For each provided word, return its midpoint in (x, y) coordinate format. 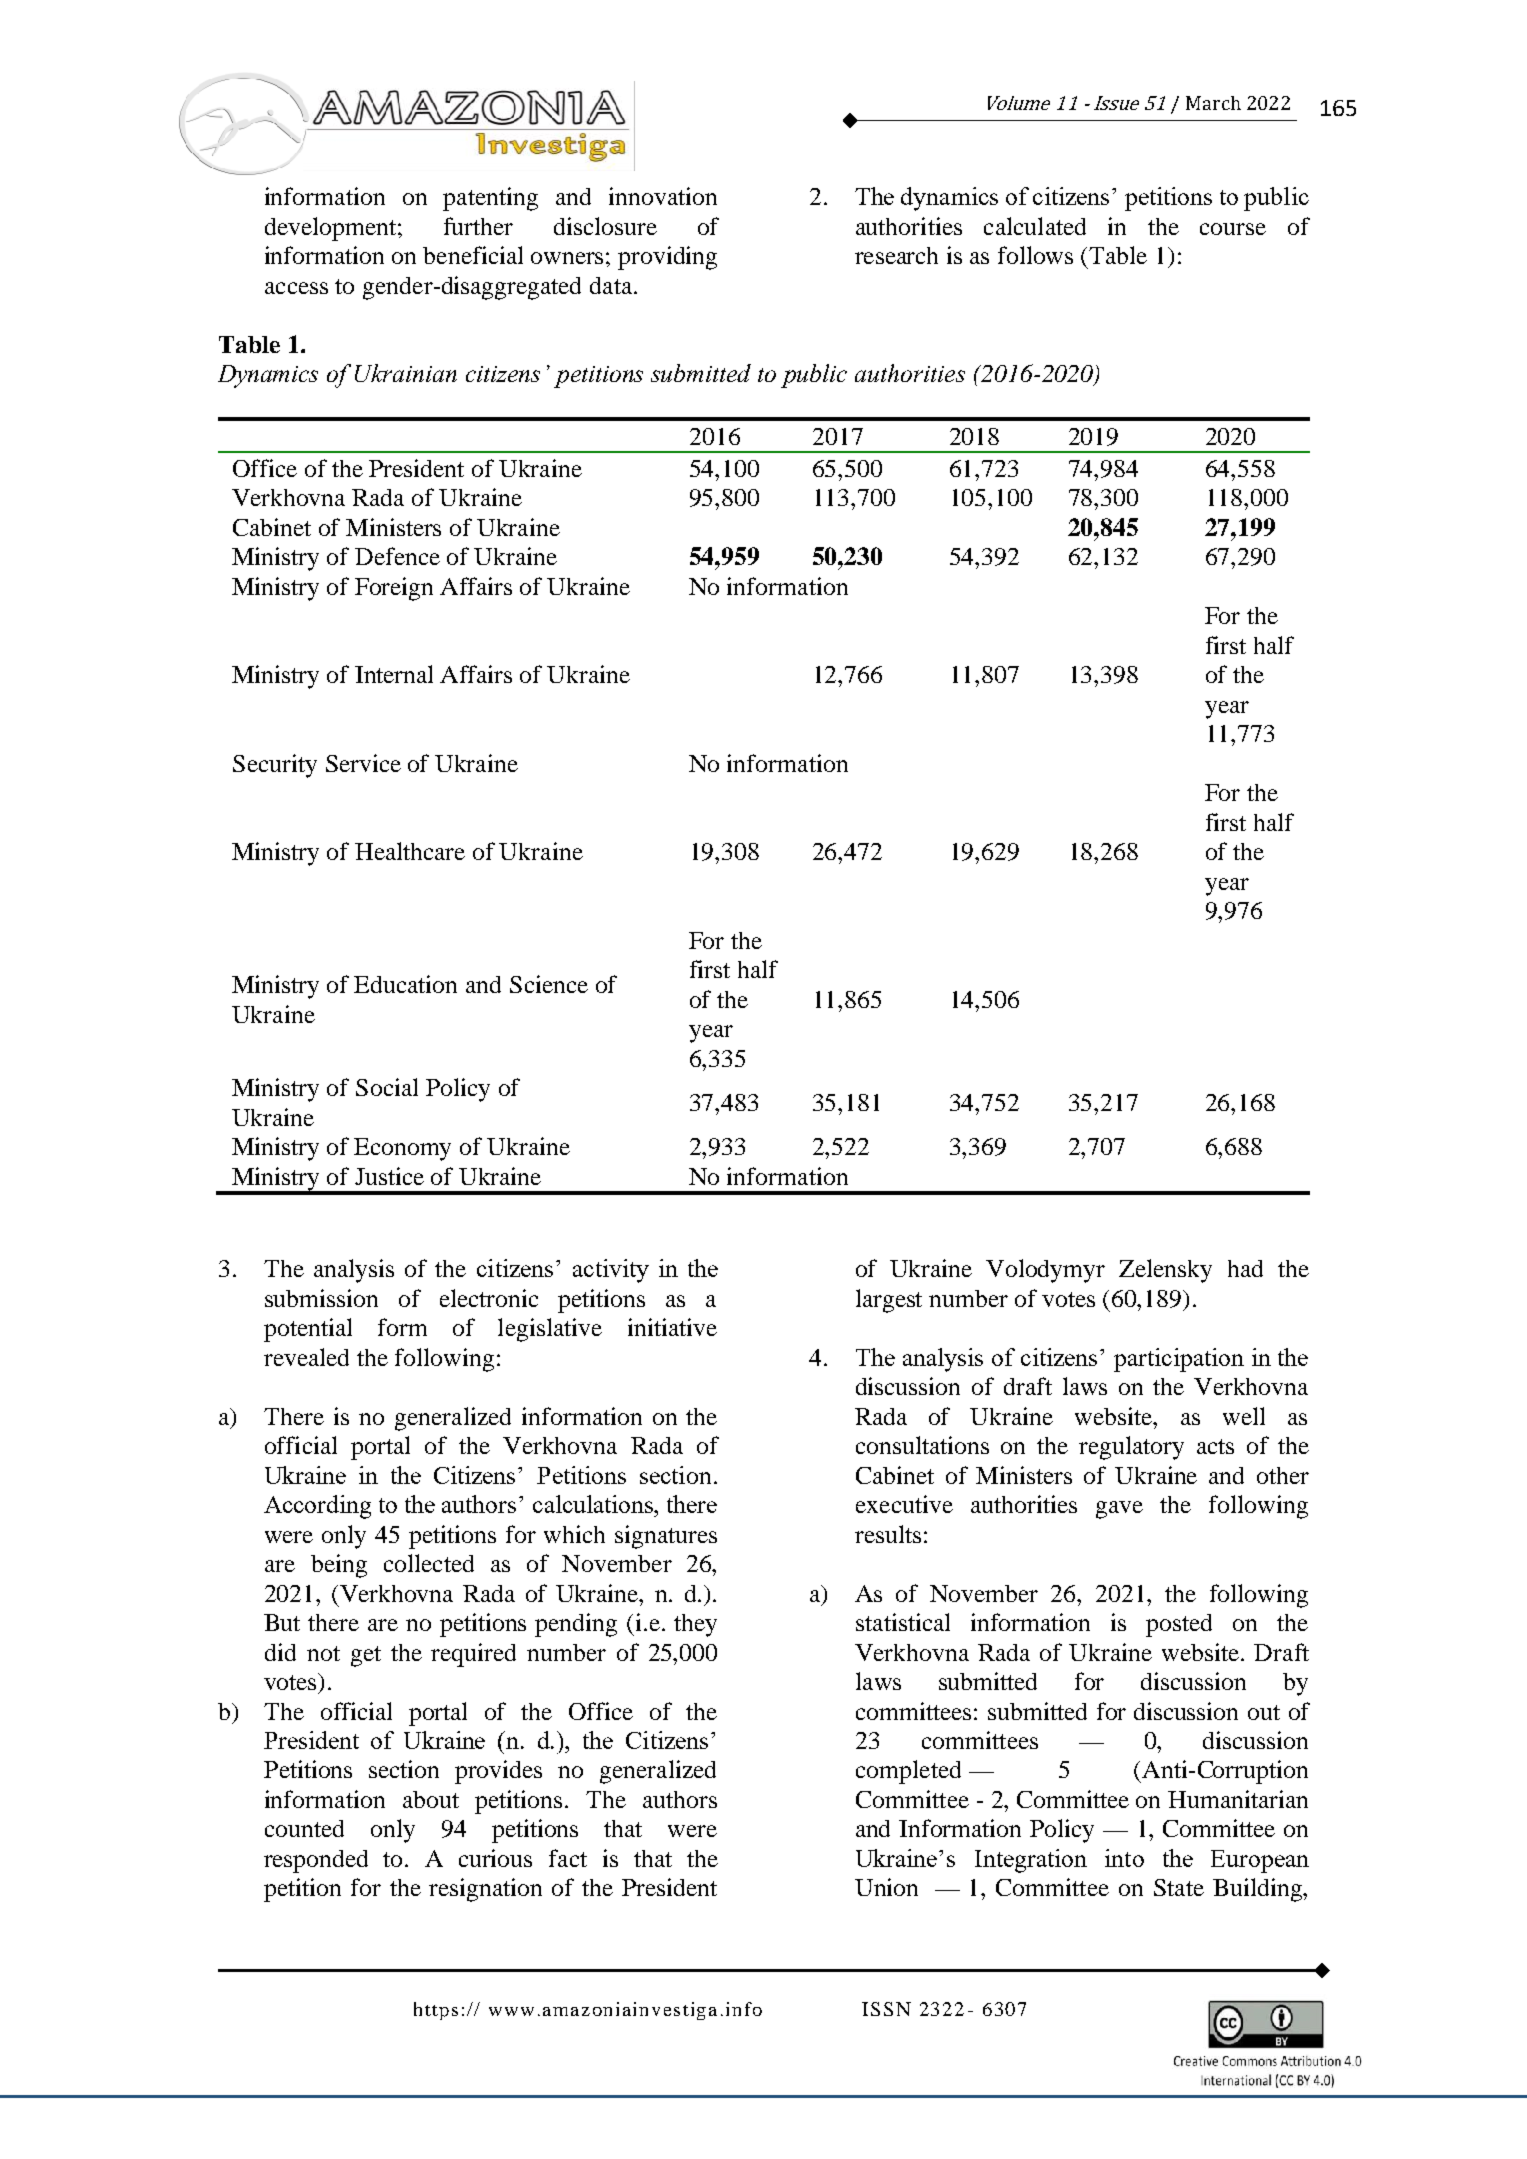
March (1213, 103)
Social (387, 1087)
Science (549, 984)
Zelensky (1165, 1271)
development (332, 229)
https (436, 2011)
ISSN (886, 2009)
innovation (663, 196)
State (1179, 1887)
